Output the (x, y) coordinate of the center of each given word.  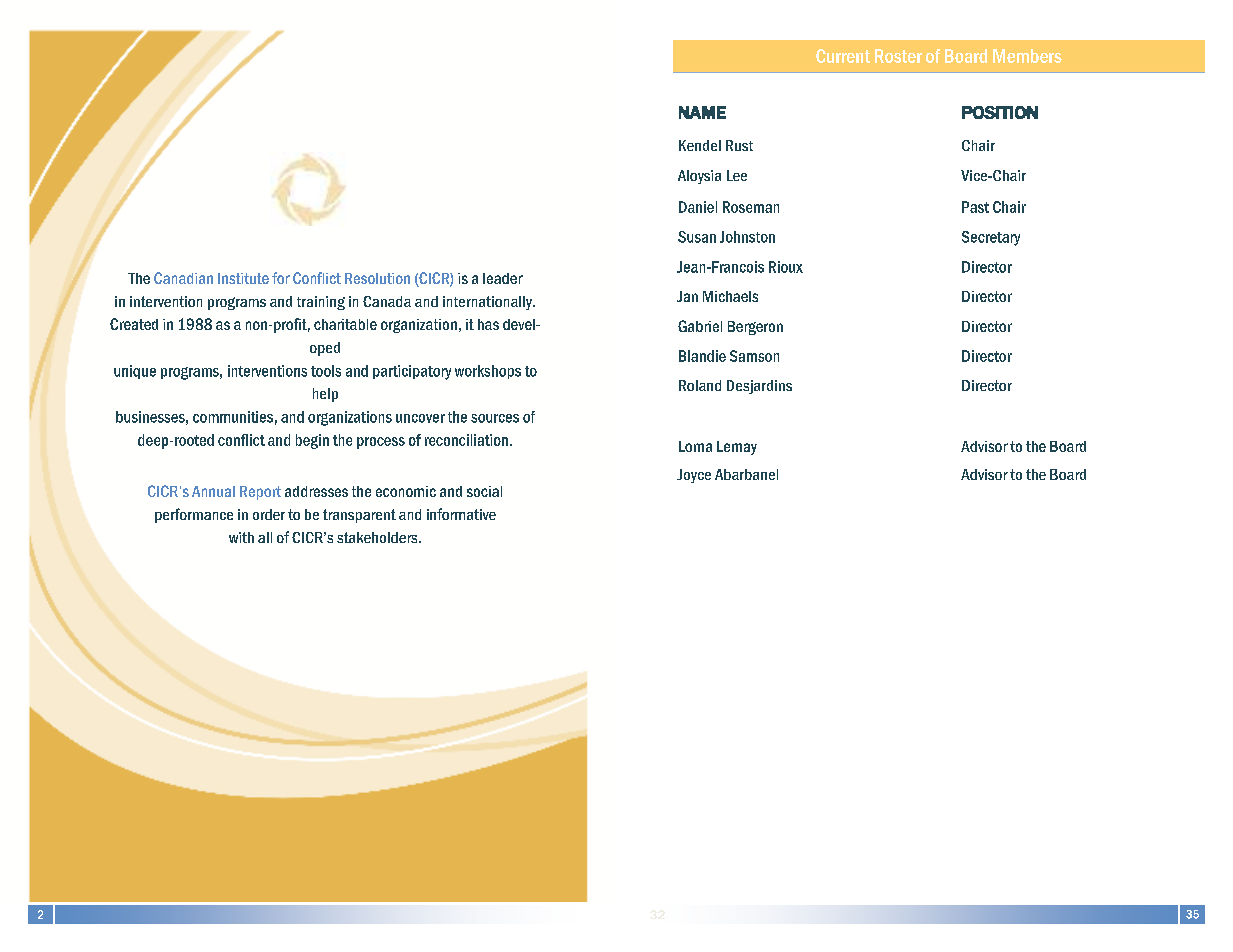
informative (461, 514)
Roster (898, 56)
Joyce (694, 476)
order (269, 514)
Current (843, 56)
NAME (702, 112)
